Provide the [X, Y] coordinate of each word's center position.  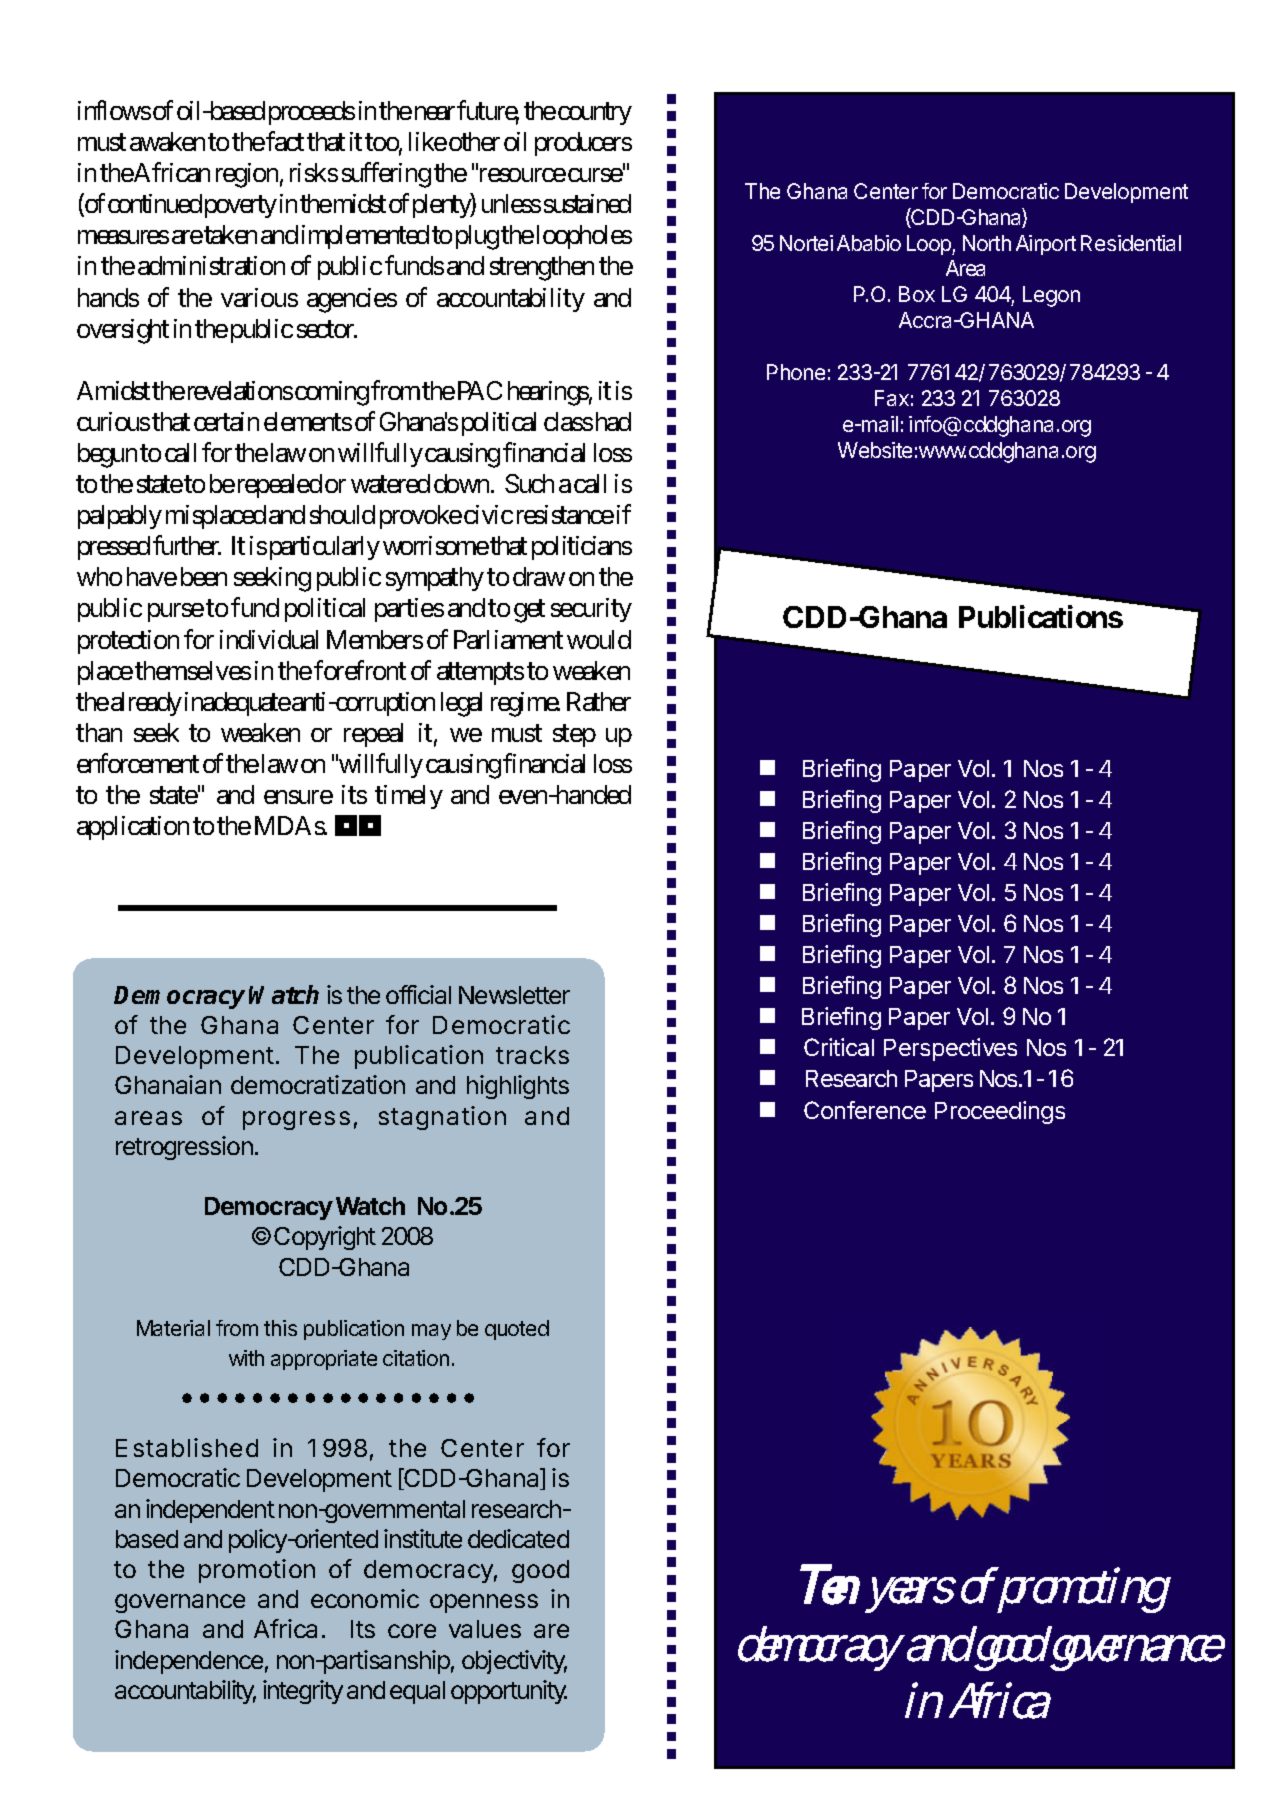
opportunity [509, 1692]
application [133, 828]
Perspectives [950, 1049]
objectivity [514, 1662]
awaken [167, 141]
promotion [257, 1571]
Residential [1131, 243]
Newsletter [514, 995]
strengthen [542, 268]
